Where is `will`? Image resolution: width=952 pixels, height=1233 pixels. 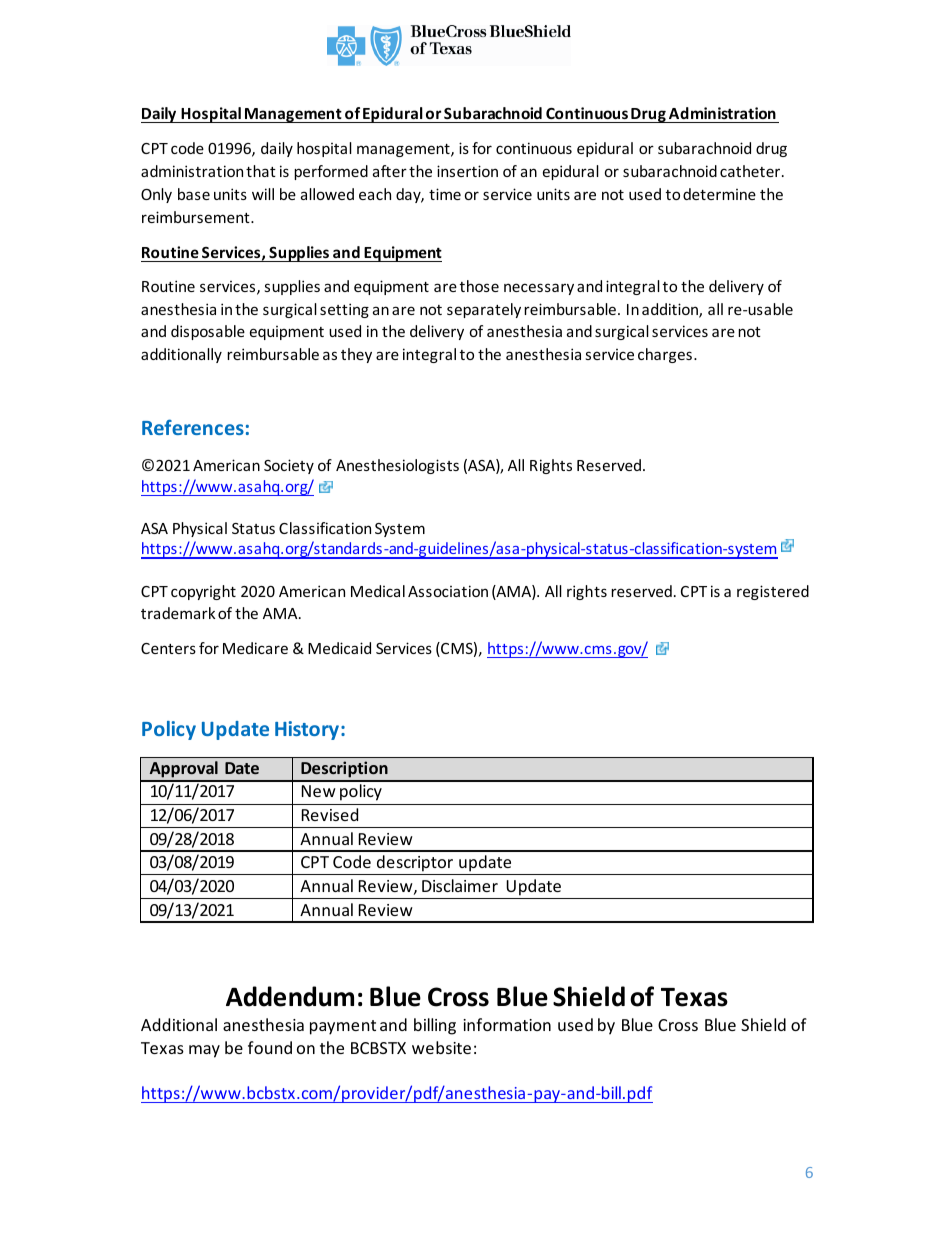 will is located at coordinates (263, 194).
